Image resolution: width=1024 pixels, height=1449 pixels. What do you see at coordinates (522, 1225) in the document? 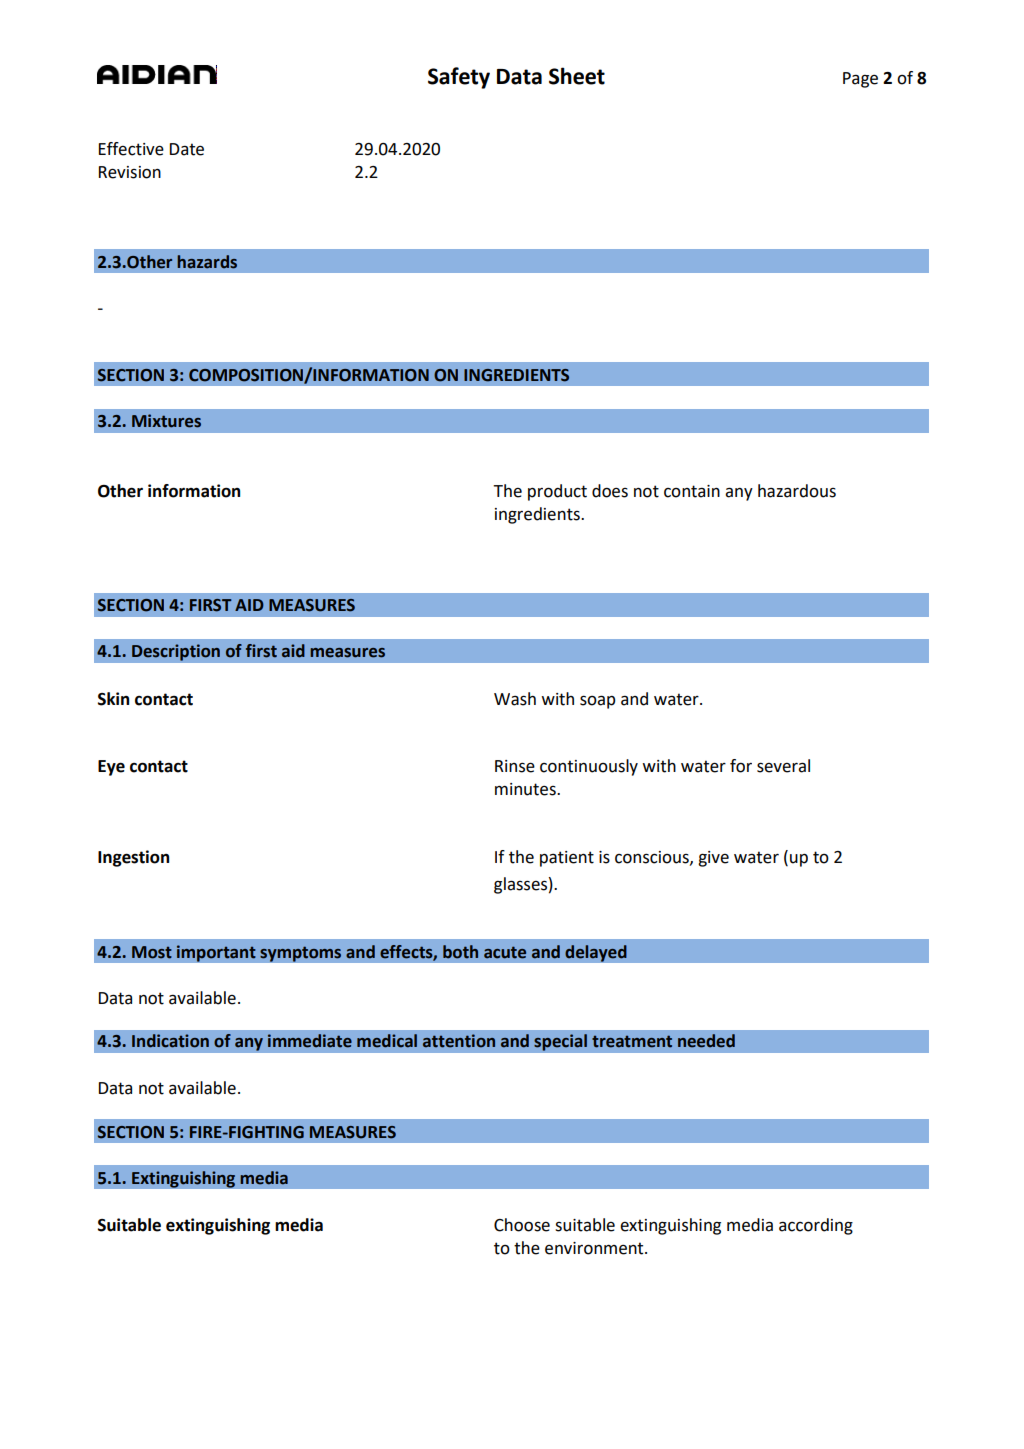
I see `Choose` at bounding box center [522, 1225].
